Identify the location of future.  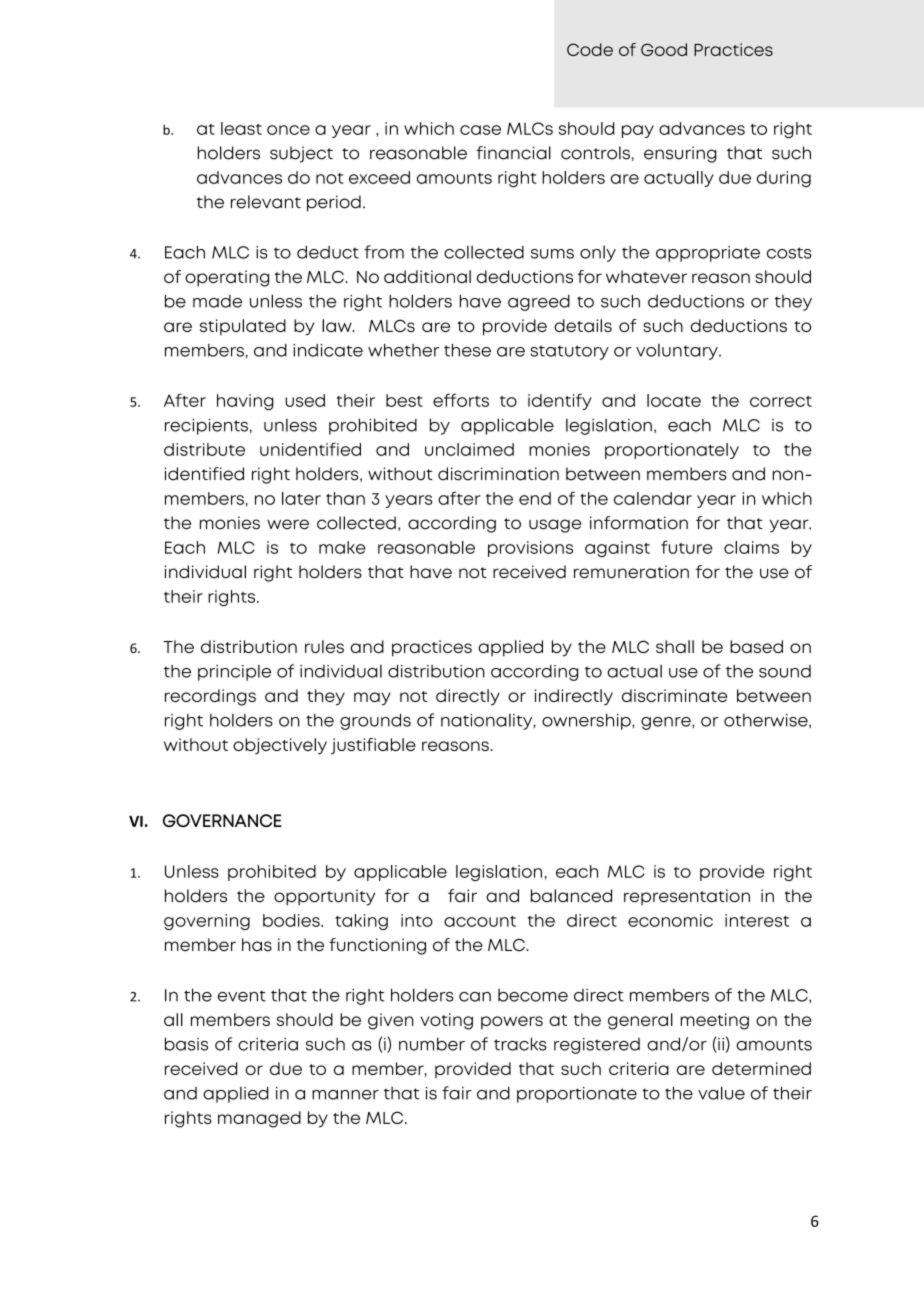
(687, 547).
